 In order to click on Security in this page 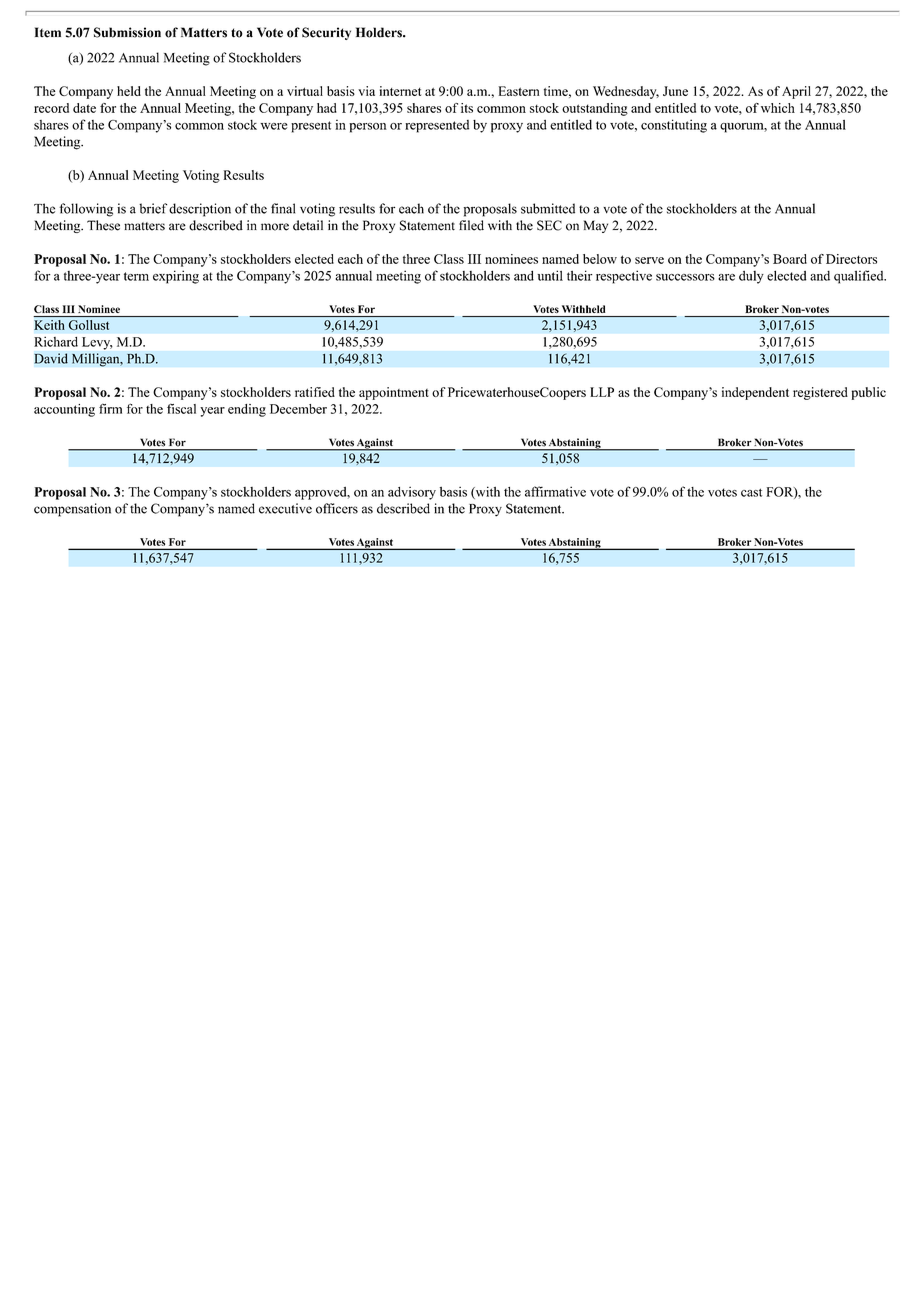, I will do `click(326, 33)`.
